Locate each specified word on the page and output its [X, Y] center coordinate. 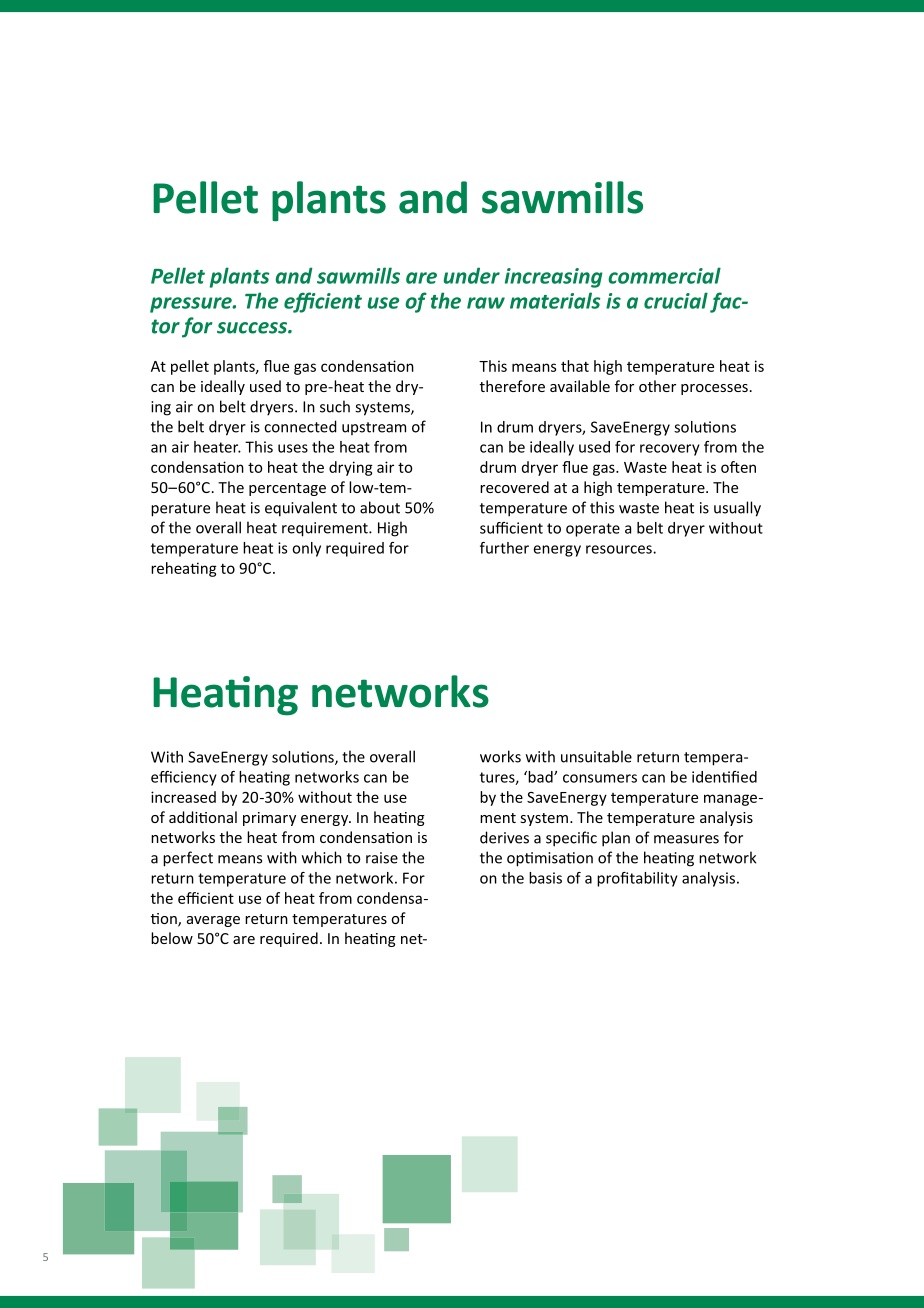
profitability [637, 879]
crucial [676, 300]
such [335, 406]
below [172, 938]
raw [486, 303]
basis [545, 878]
